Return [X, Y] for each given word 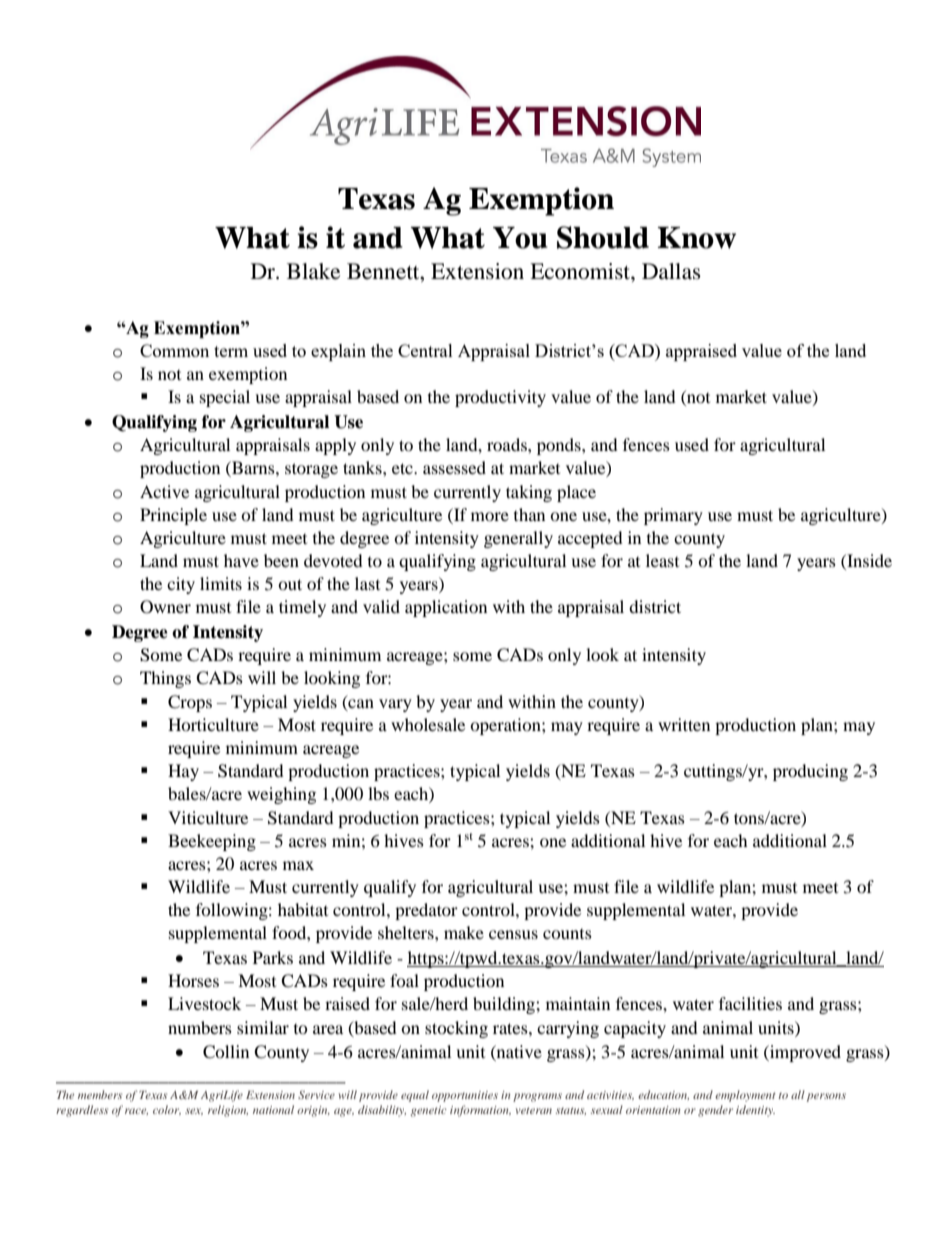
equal [415, 1096]
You [520, 238]
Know [697, 238]
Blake [313, 271]
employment [745, 1096]
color [167, 1110]
